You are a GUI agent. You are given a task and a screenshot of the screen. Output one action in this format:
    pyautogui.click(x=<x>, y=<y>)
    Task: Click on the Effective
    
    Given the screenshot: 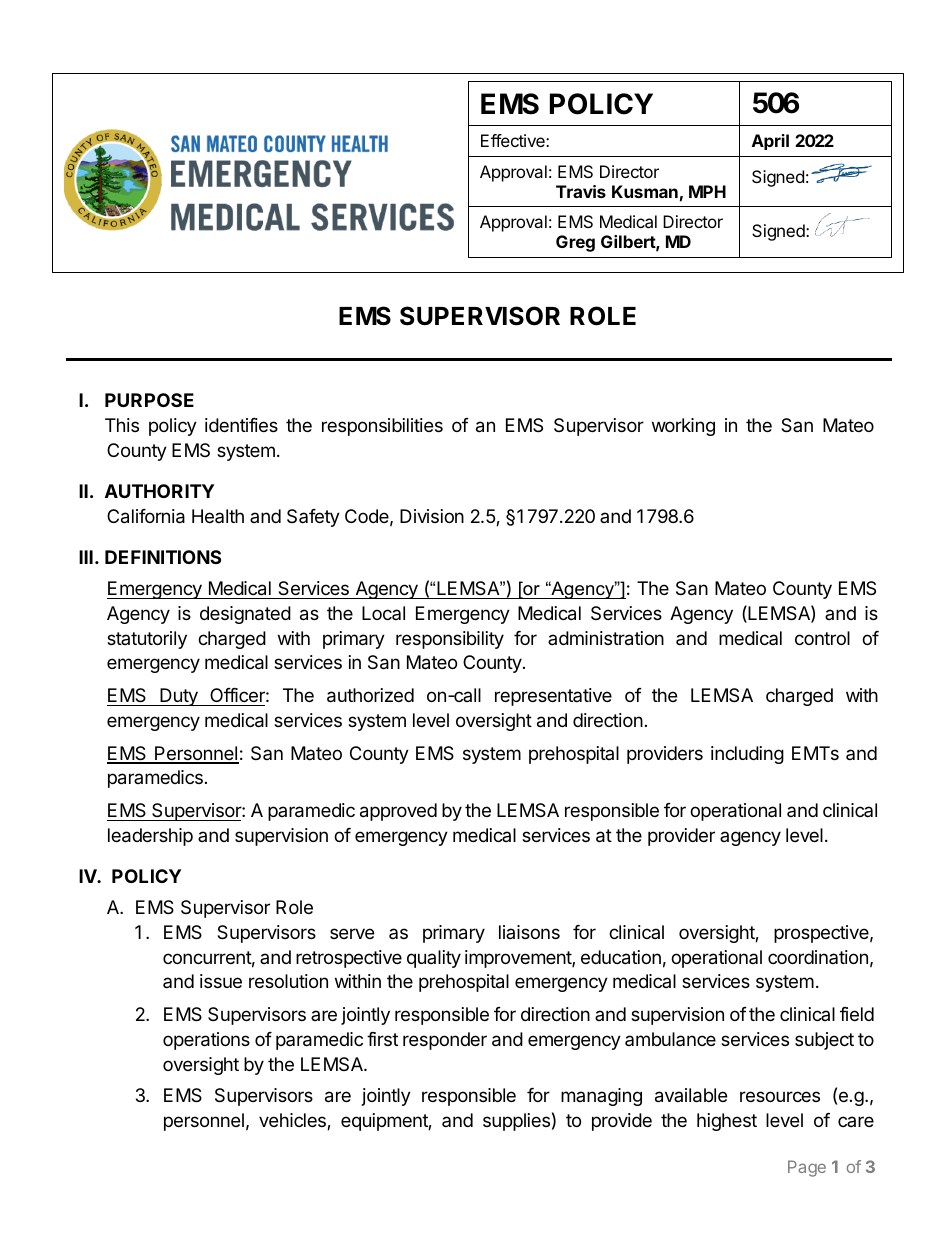 What is the action you would take?
    pyautogui.click(x=514, y=140)
